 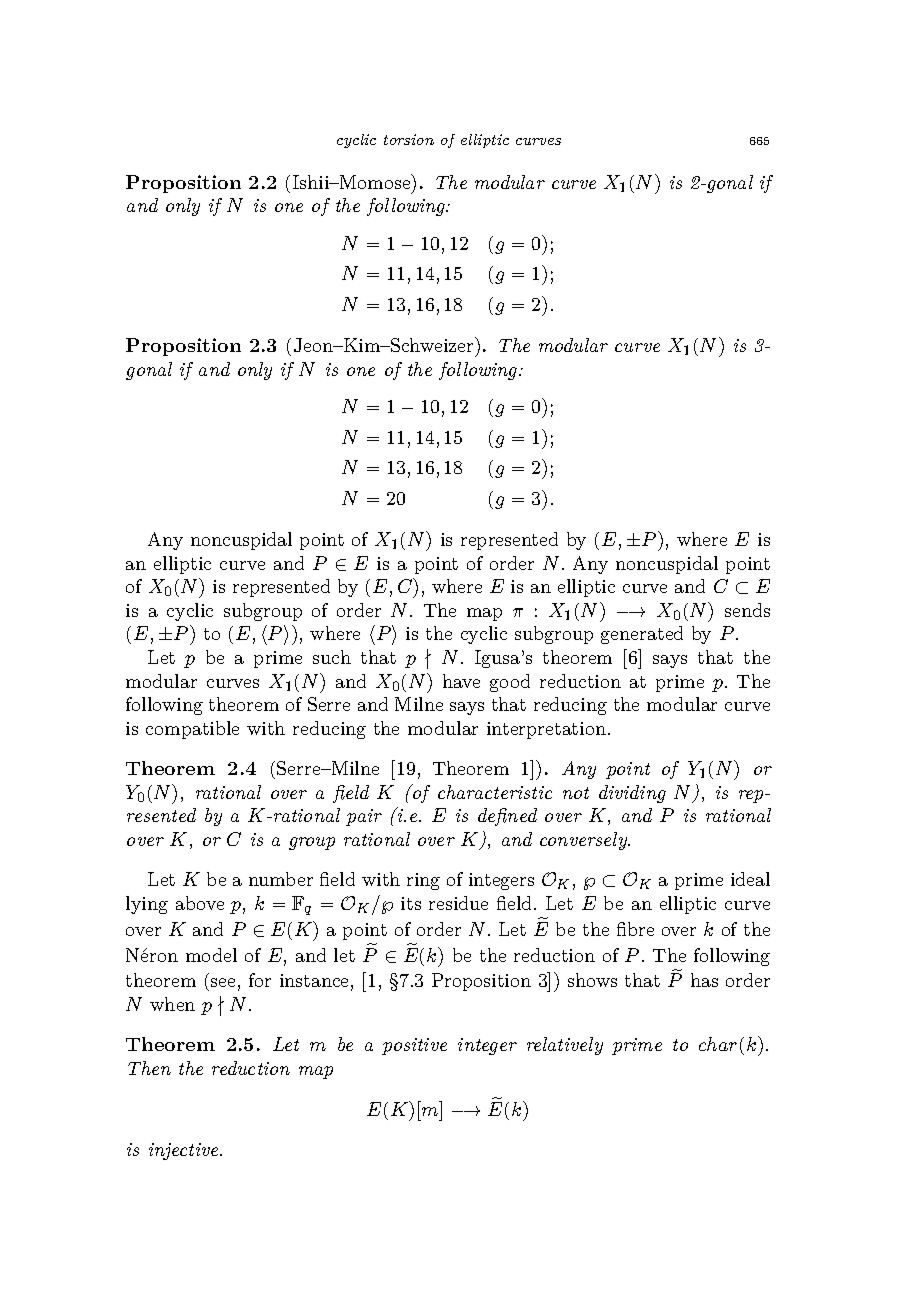 What do you see at coordinates (414, 1046) in the screenshot?
I see `positive` at bounding box center [414, 1046].
